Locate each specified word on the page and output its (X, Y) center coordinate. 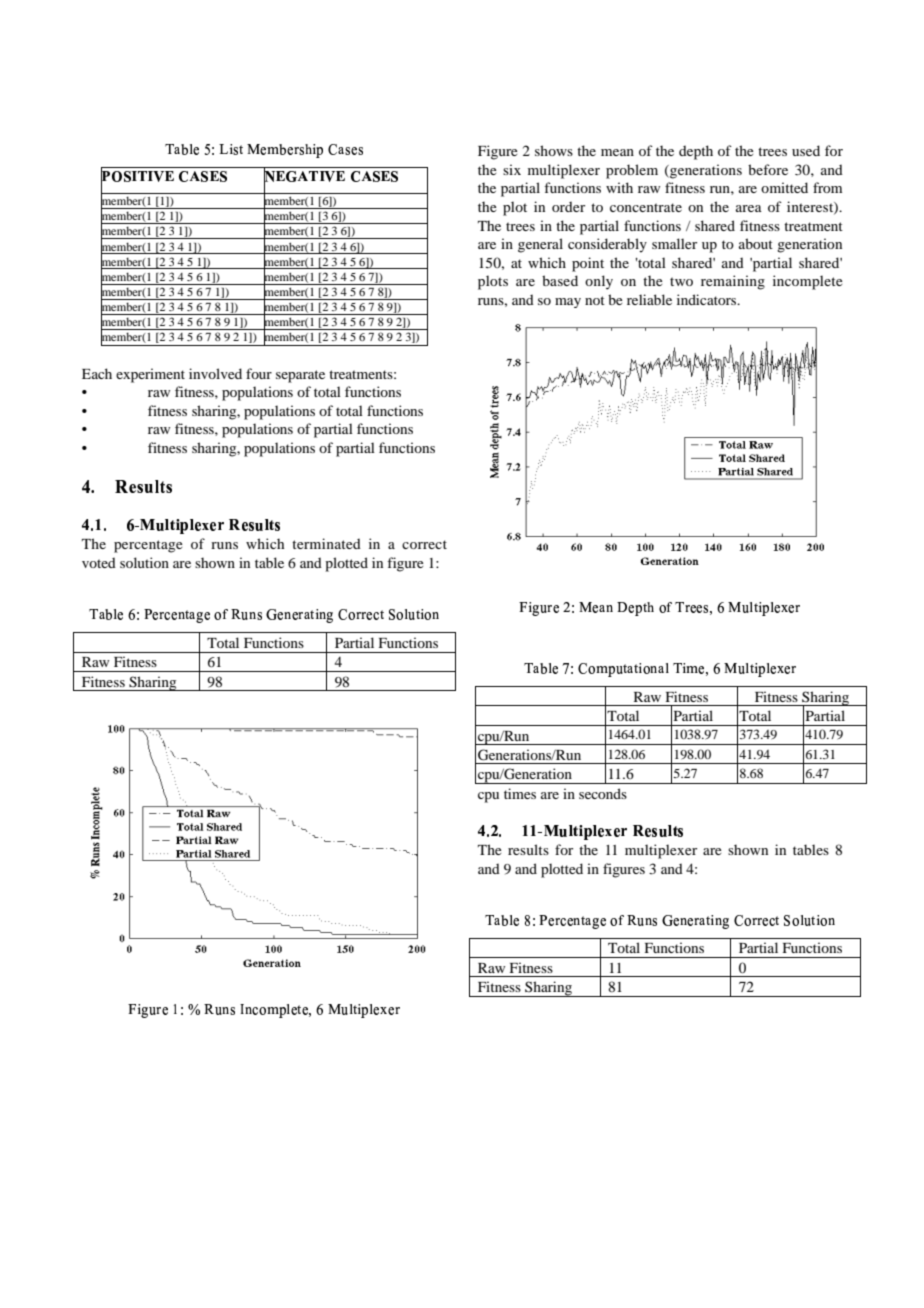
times (520, 793)
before (768, 169)
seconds (603, 793)
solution (144, 562)
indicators (708, 299)
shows (554, 150)
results (528, 849)
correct (424, 544)
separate (300, 376)
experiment (150, 375)
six (512, 169)
